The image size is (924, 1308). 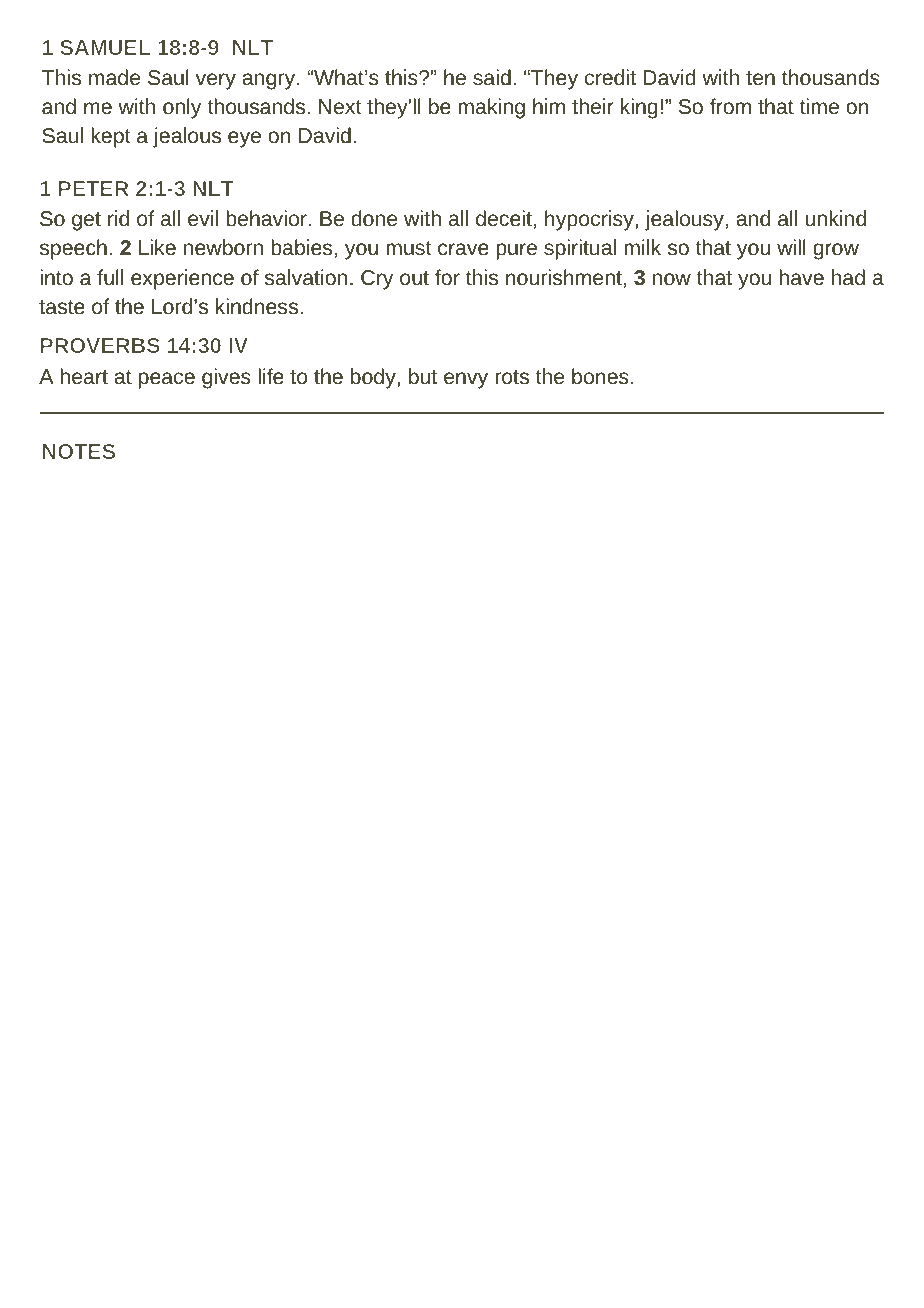 I want to click on PROVERBS, so click(x=100, y=345).
